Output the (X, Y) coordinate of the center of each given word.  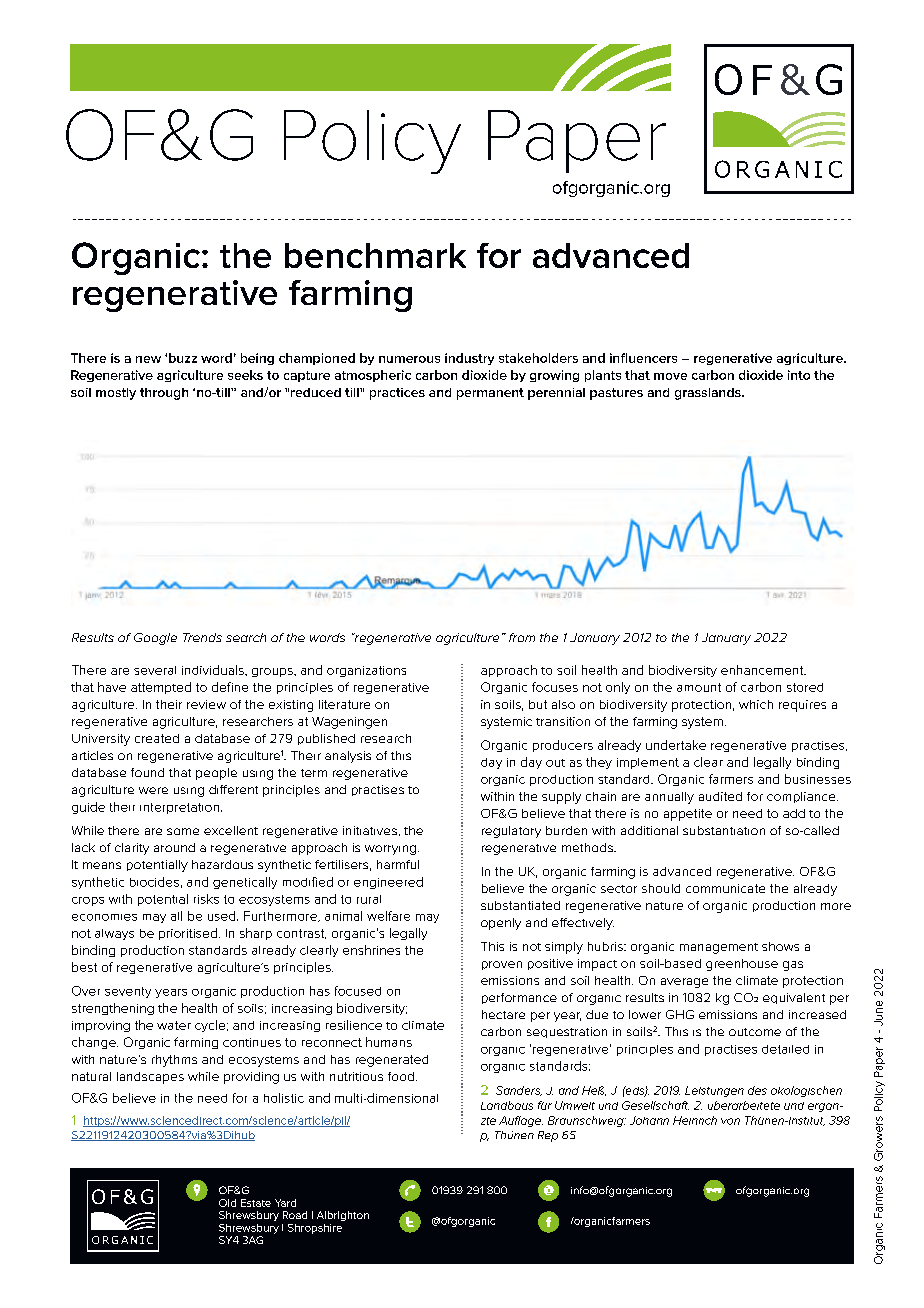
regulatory (511, 832)
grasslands (709, 394)
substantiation (724, 830)
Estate (256, 1203)
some (183, 831)
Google (155, 639)
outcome (755, 1032)
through (164, 394)
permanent (490, 394)
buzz (183, 358)
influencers (643, 358)
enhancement (763, 670)
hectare (503, 1014)
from (522, 637)
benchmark (375, 255)
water (174, 1025)
